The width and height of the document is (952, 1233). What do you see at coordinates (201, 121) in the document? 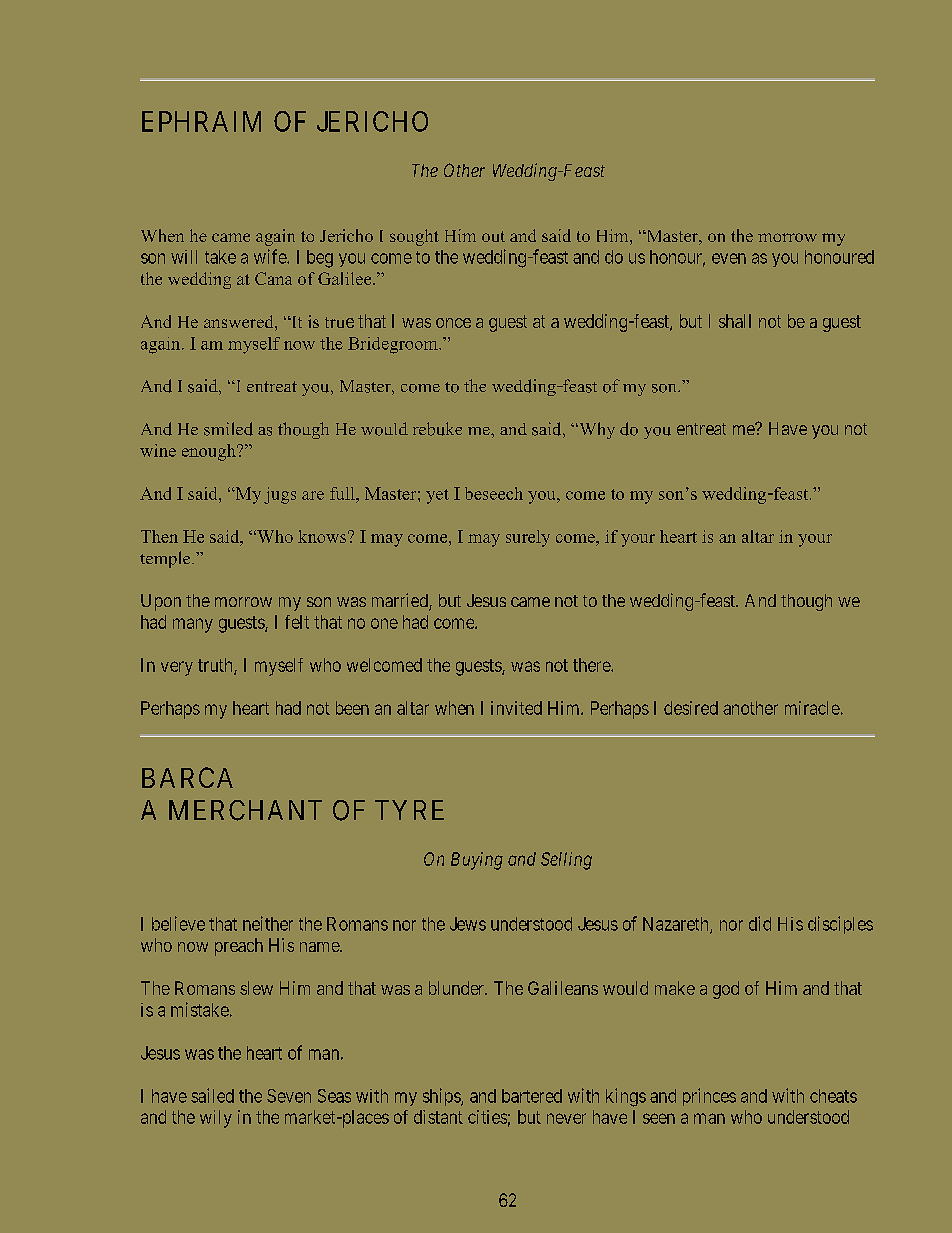
I see `EPHRAIM` at bounding box center [201, 121].
